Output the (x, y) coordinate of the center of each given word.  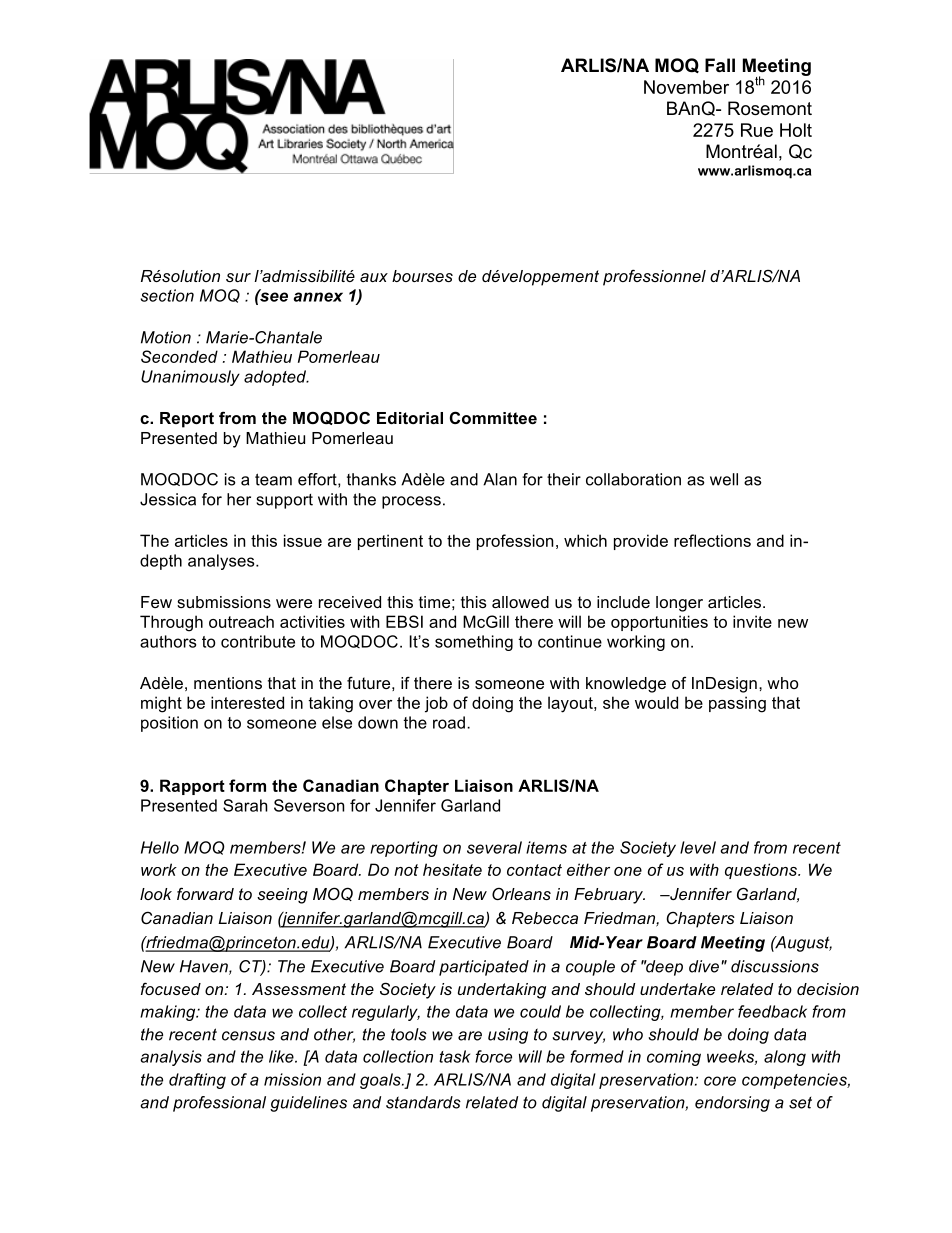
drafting (197, 1081)
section (167, 295)
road (449, 722)
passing (737, 704)
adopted (276, 378)
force (493, 1056)
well (724, 479)
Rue (757, 130)
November (686, 87)
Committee (493, 417)
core (720, 1081)
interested (247, 702)
